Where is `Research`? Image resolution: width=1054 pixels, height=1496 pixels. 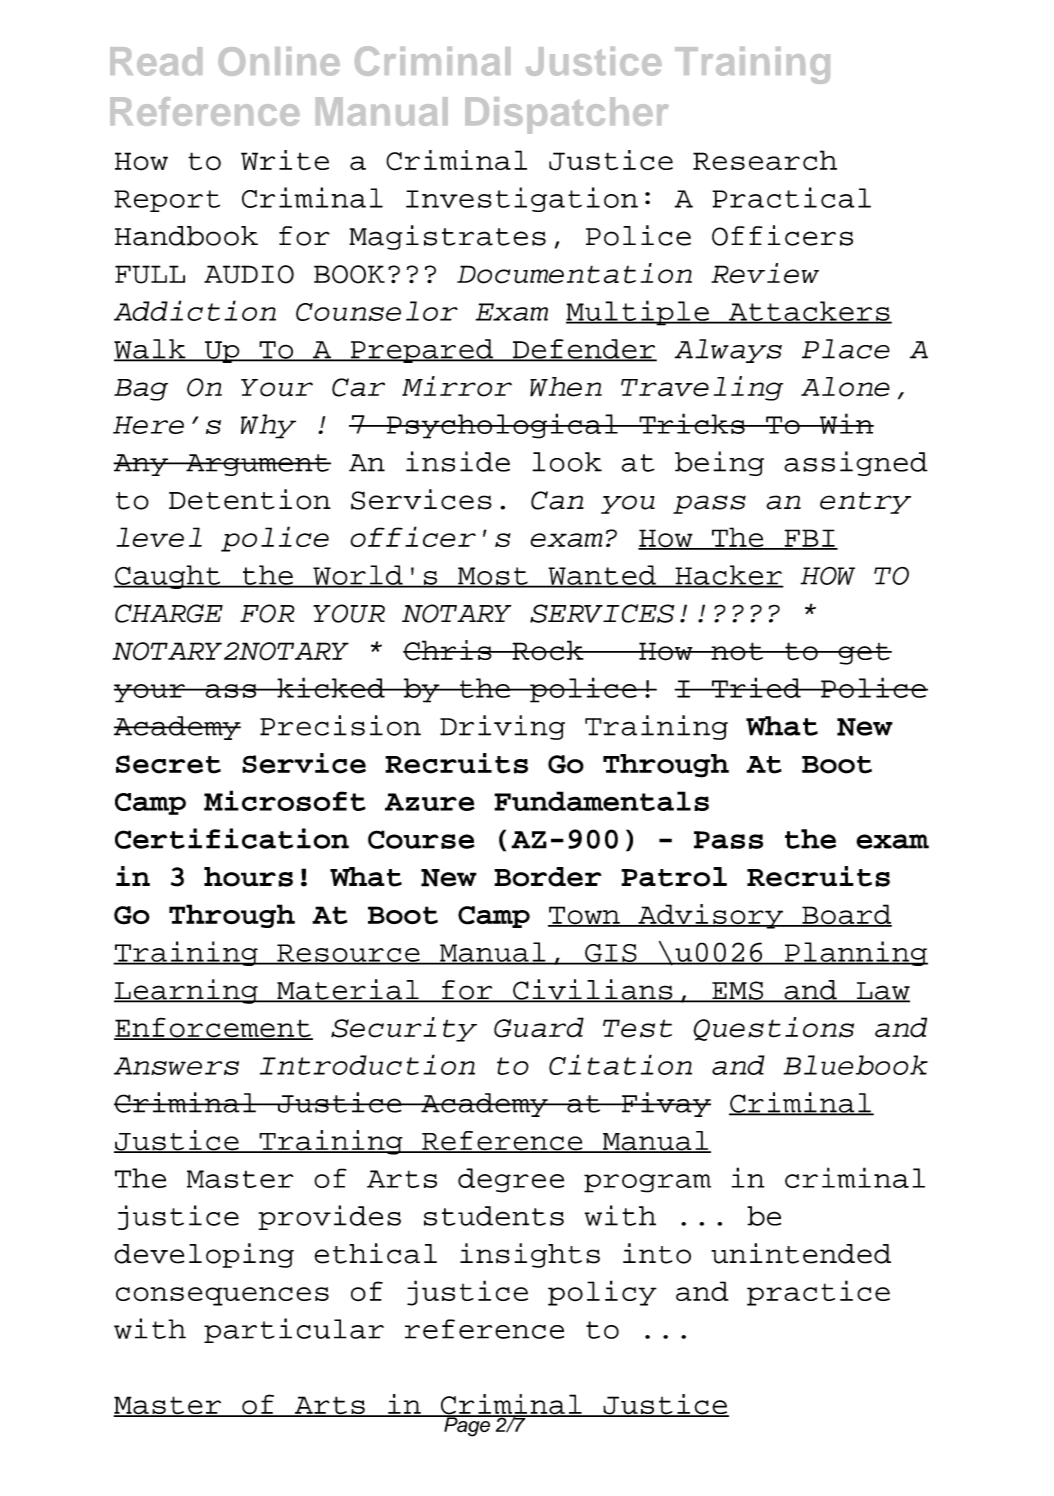
Research is located at coordinates (765, 160).
